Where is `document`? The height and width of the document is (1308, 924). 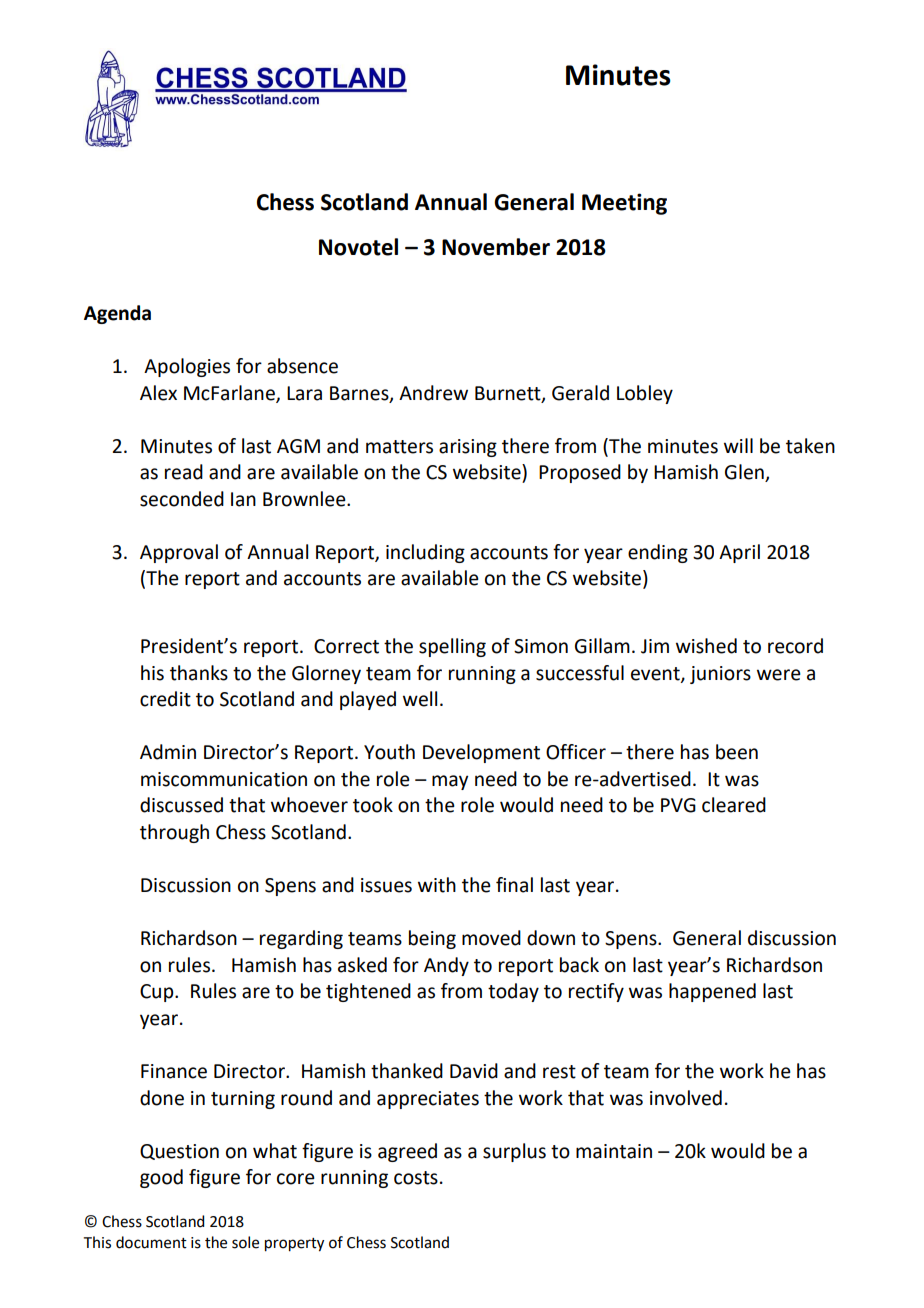
document is located at coordinates (151, 1242).
